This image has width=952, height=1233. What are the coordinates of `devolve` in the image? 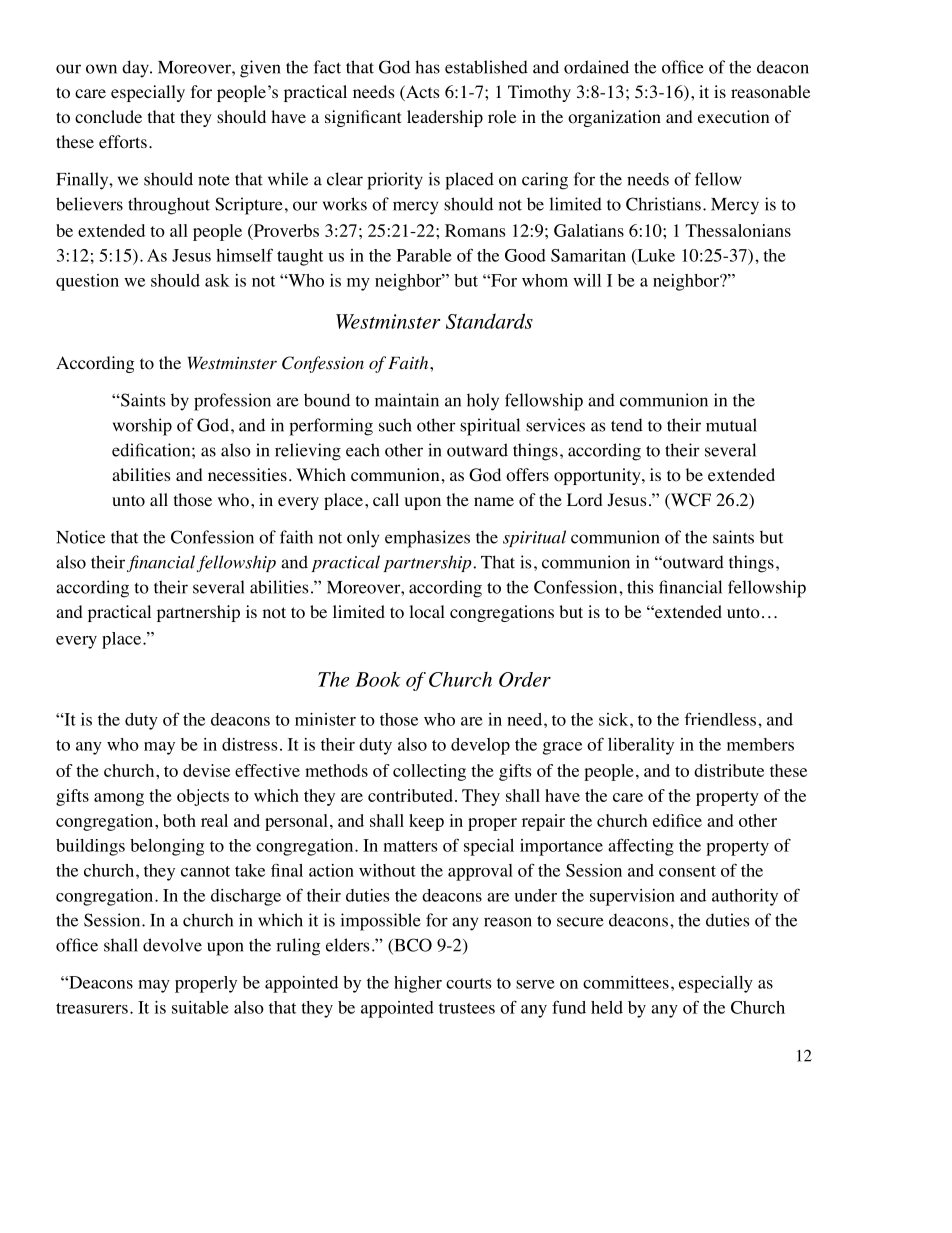 It's located at (172, 945).
